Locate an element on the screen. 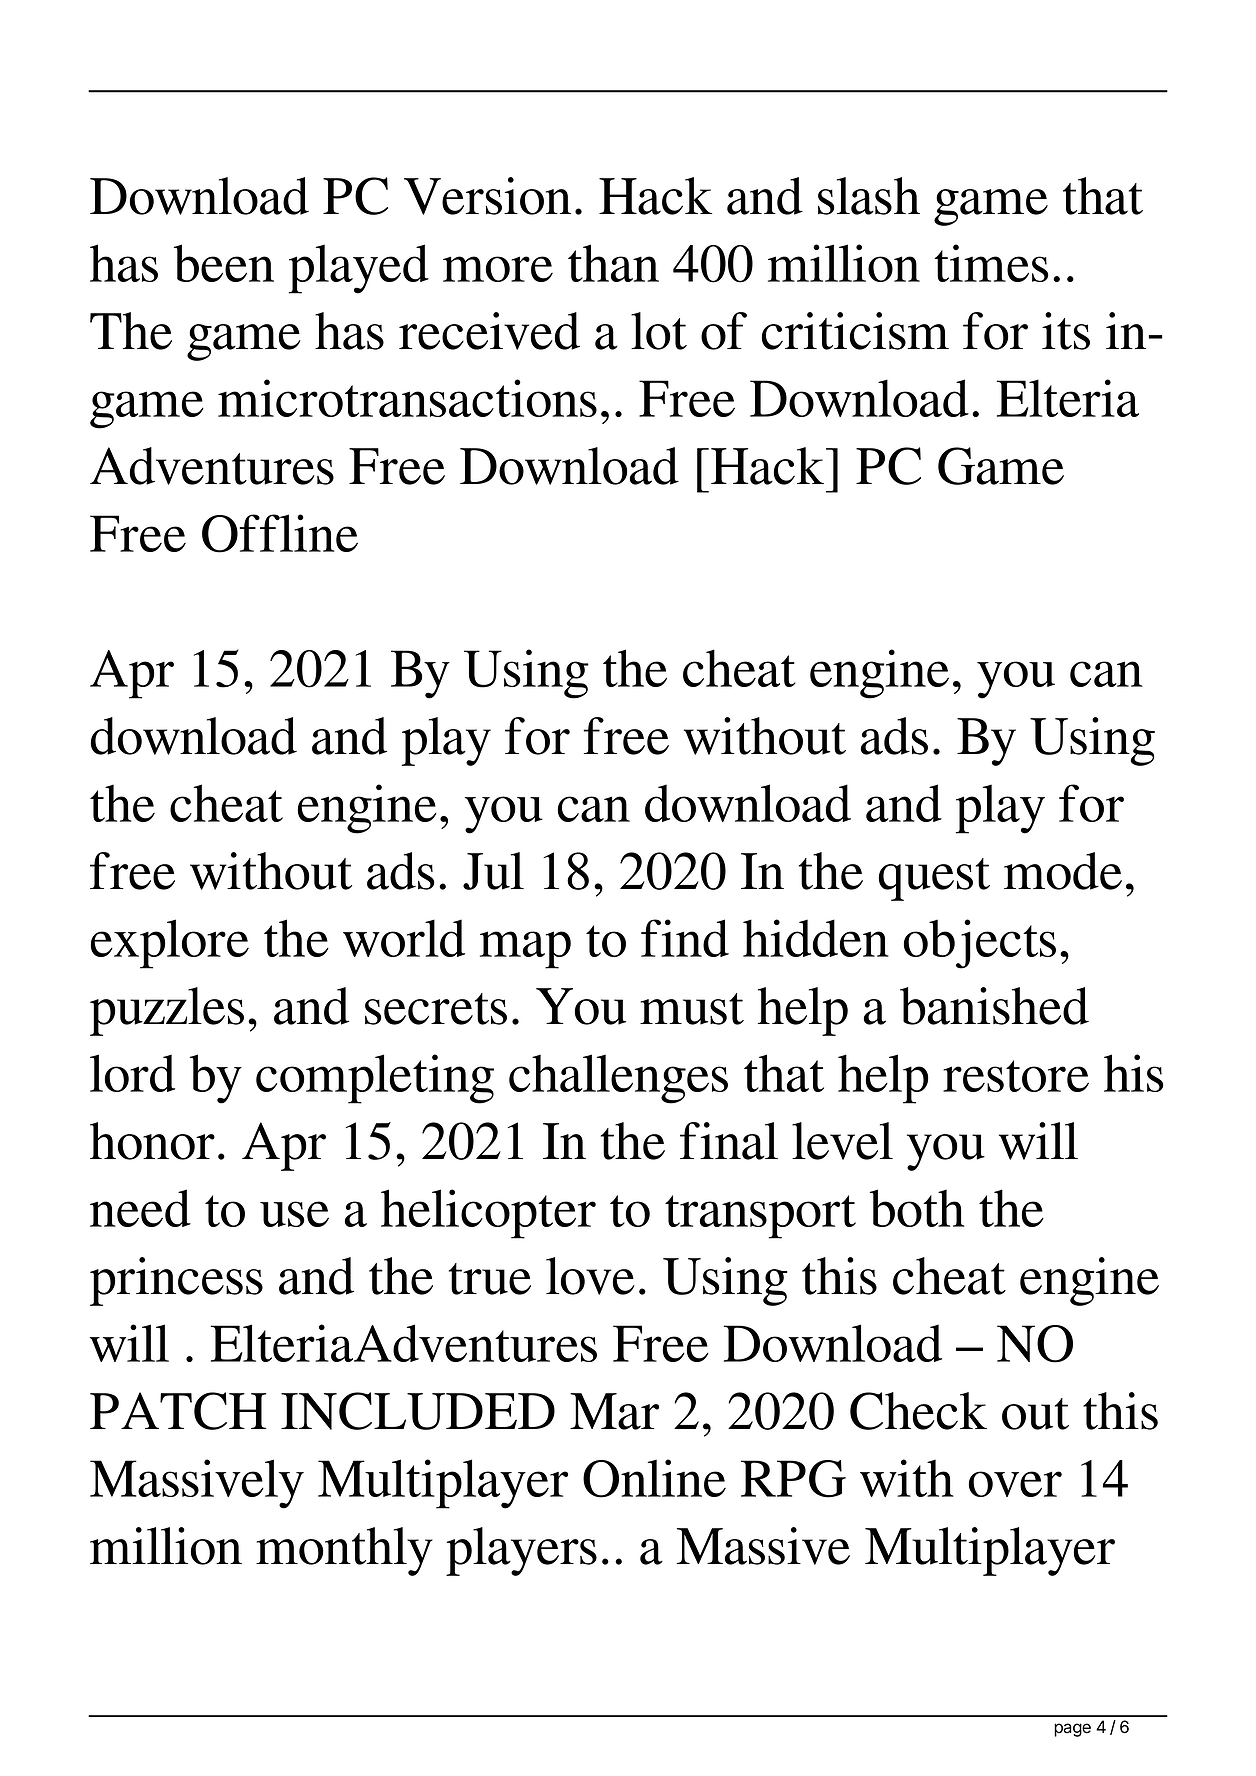  been is located at coordinates (224, 263).
